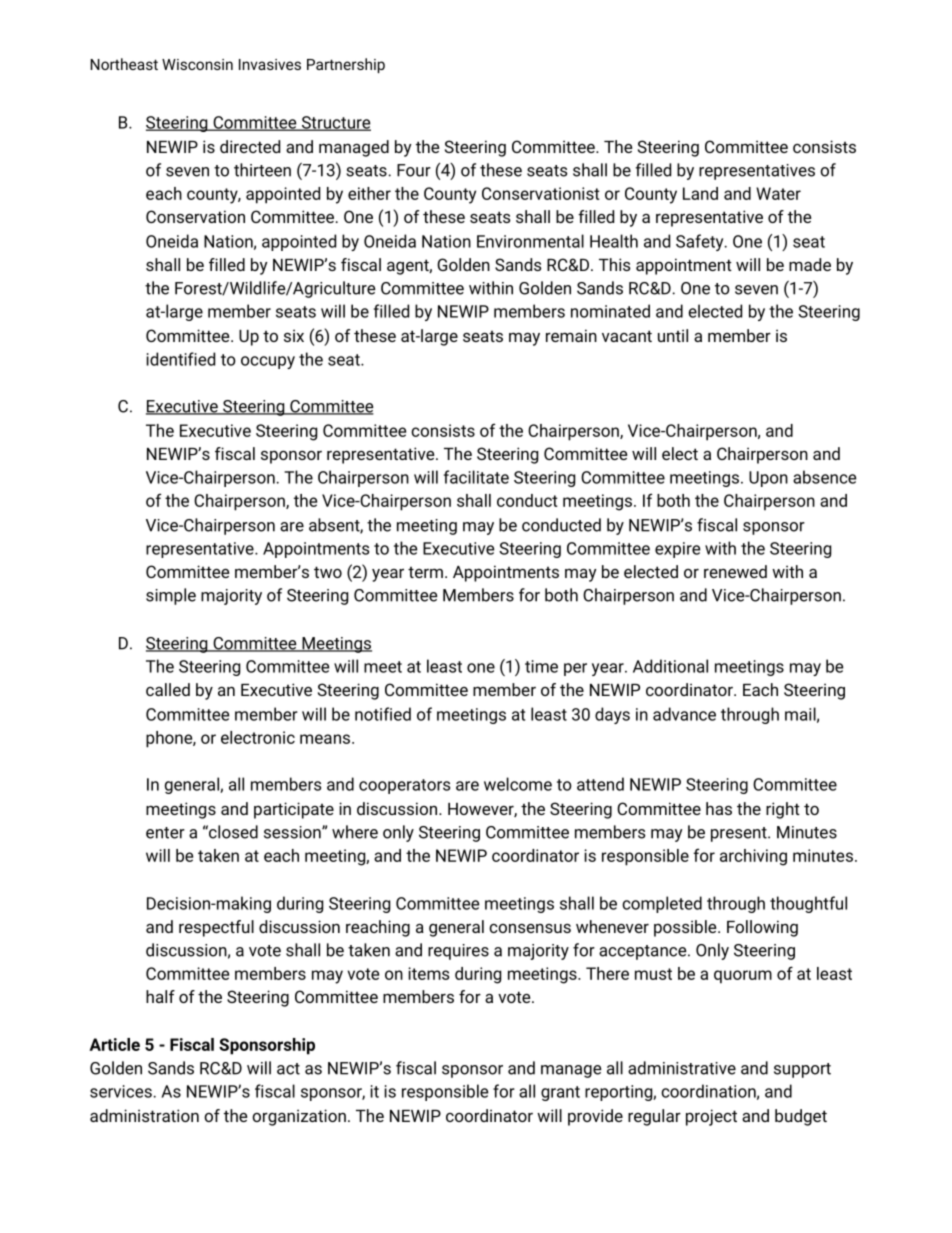 Image resolution: width=952 pixels, height=1233 pixels. I want to click on simple, so click(171, 596).
